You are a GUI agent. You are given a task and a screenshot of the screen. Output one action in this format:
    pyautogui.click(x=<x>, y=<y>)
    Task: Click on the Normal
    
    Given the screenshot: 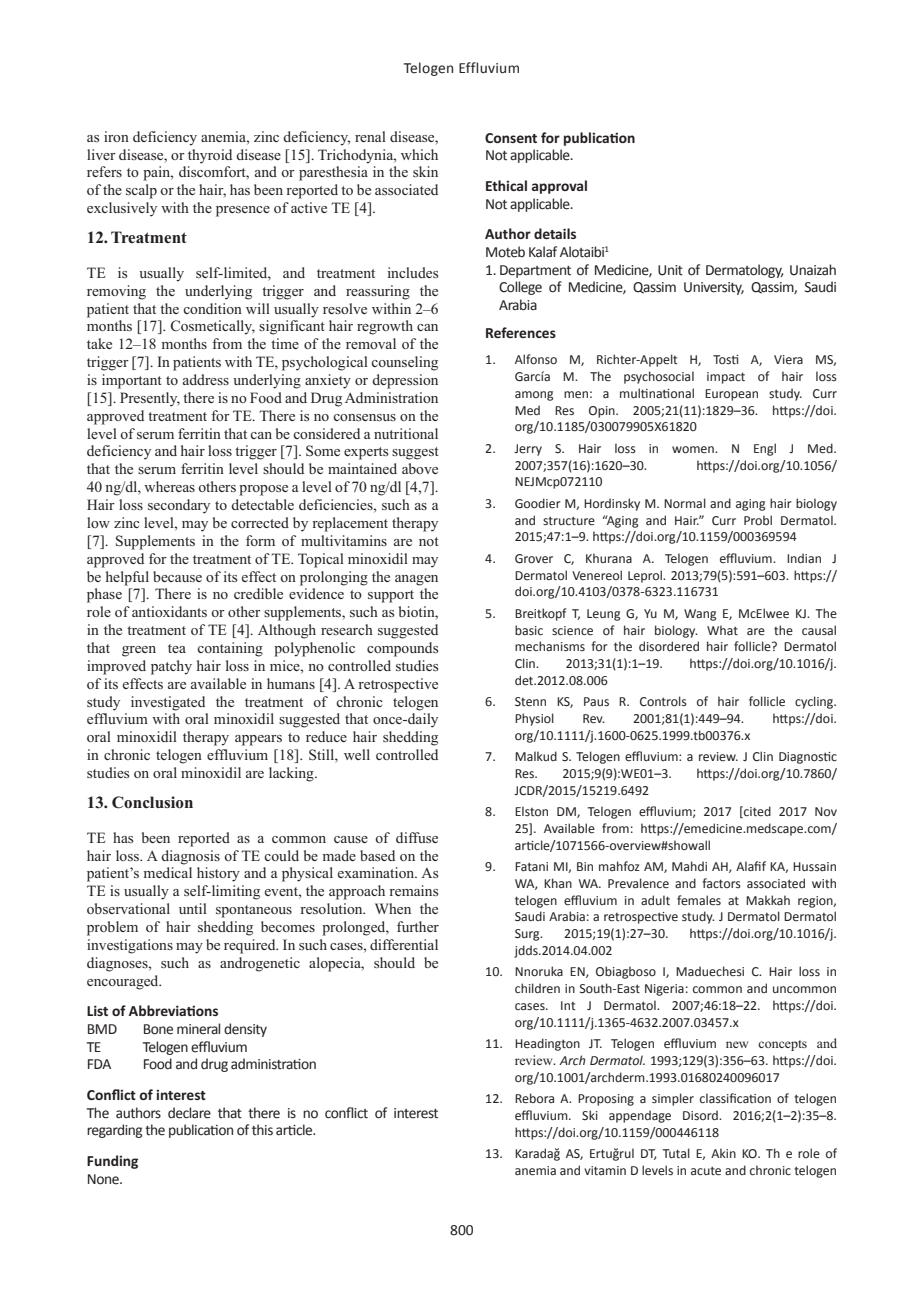 What is the action you would take?
    pyautogui.click(x=685, y=503)
